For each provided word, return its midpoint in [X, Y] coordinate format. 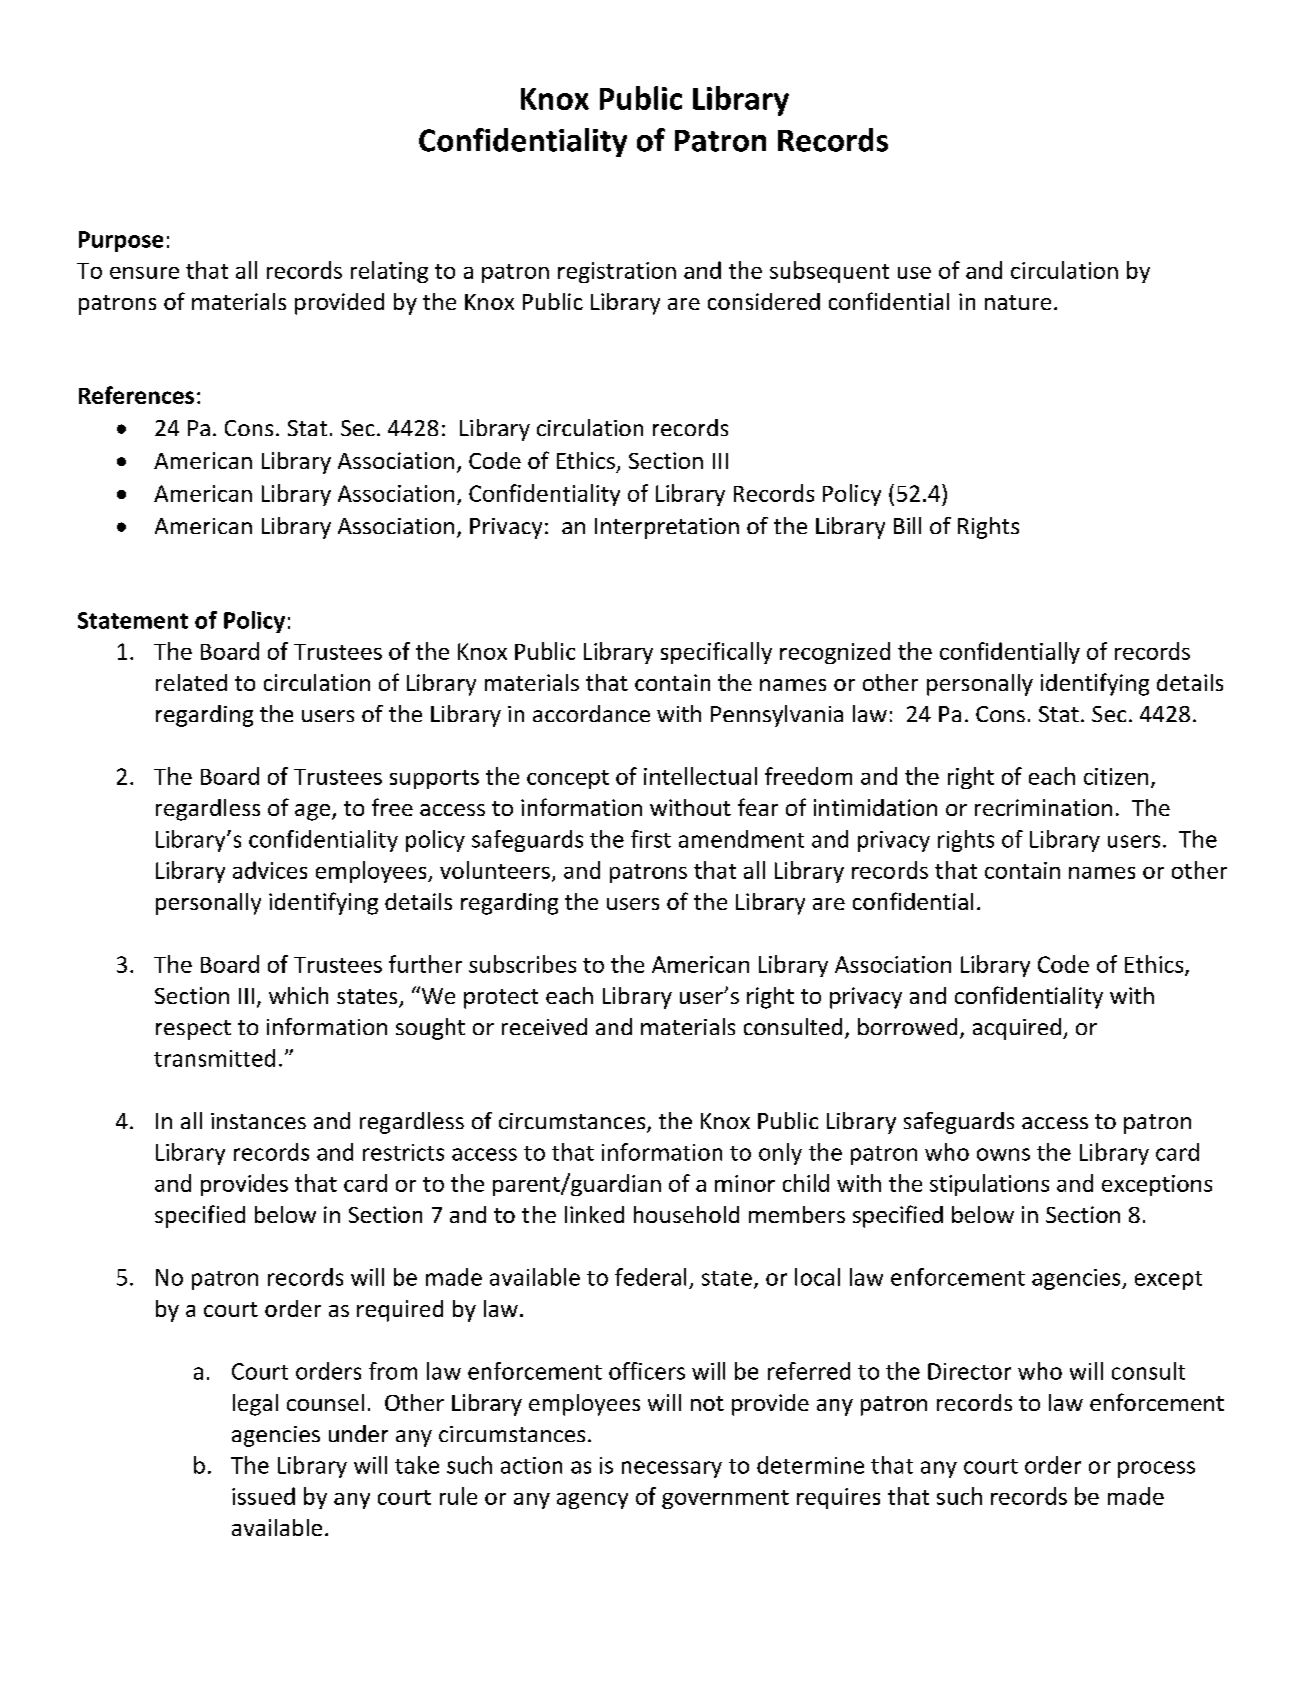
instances [258, 1121]
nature [1018, 302]
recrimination [1043, 807]
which [298, 995]
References [136, 395]
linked [594, 1214]
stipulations [989, 1185]
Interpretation [667, 528]
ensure [144, 273]
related [191, 682]
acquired [1017, 1029]
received [544, 1026]
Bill [907, 525]
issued [263, 1496]
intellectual [700, 776]
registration [617, 272]
